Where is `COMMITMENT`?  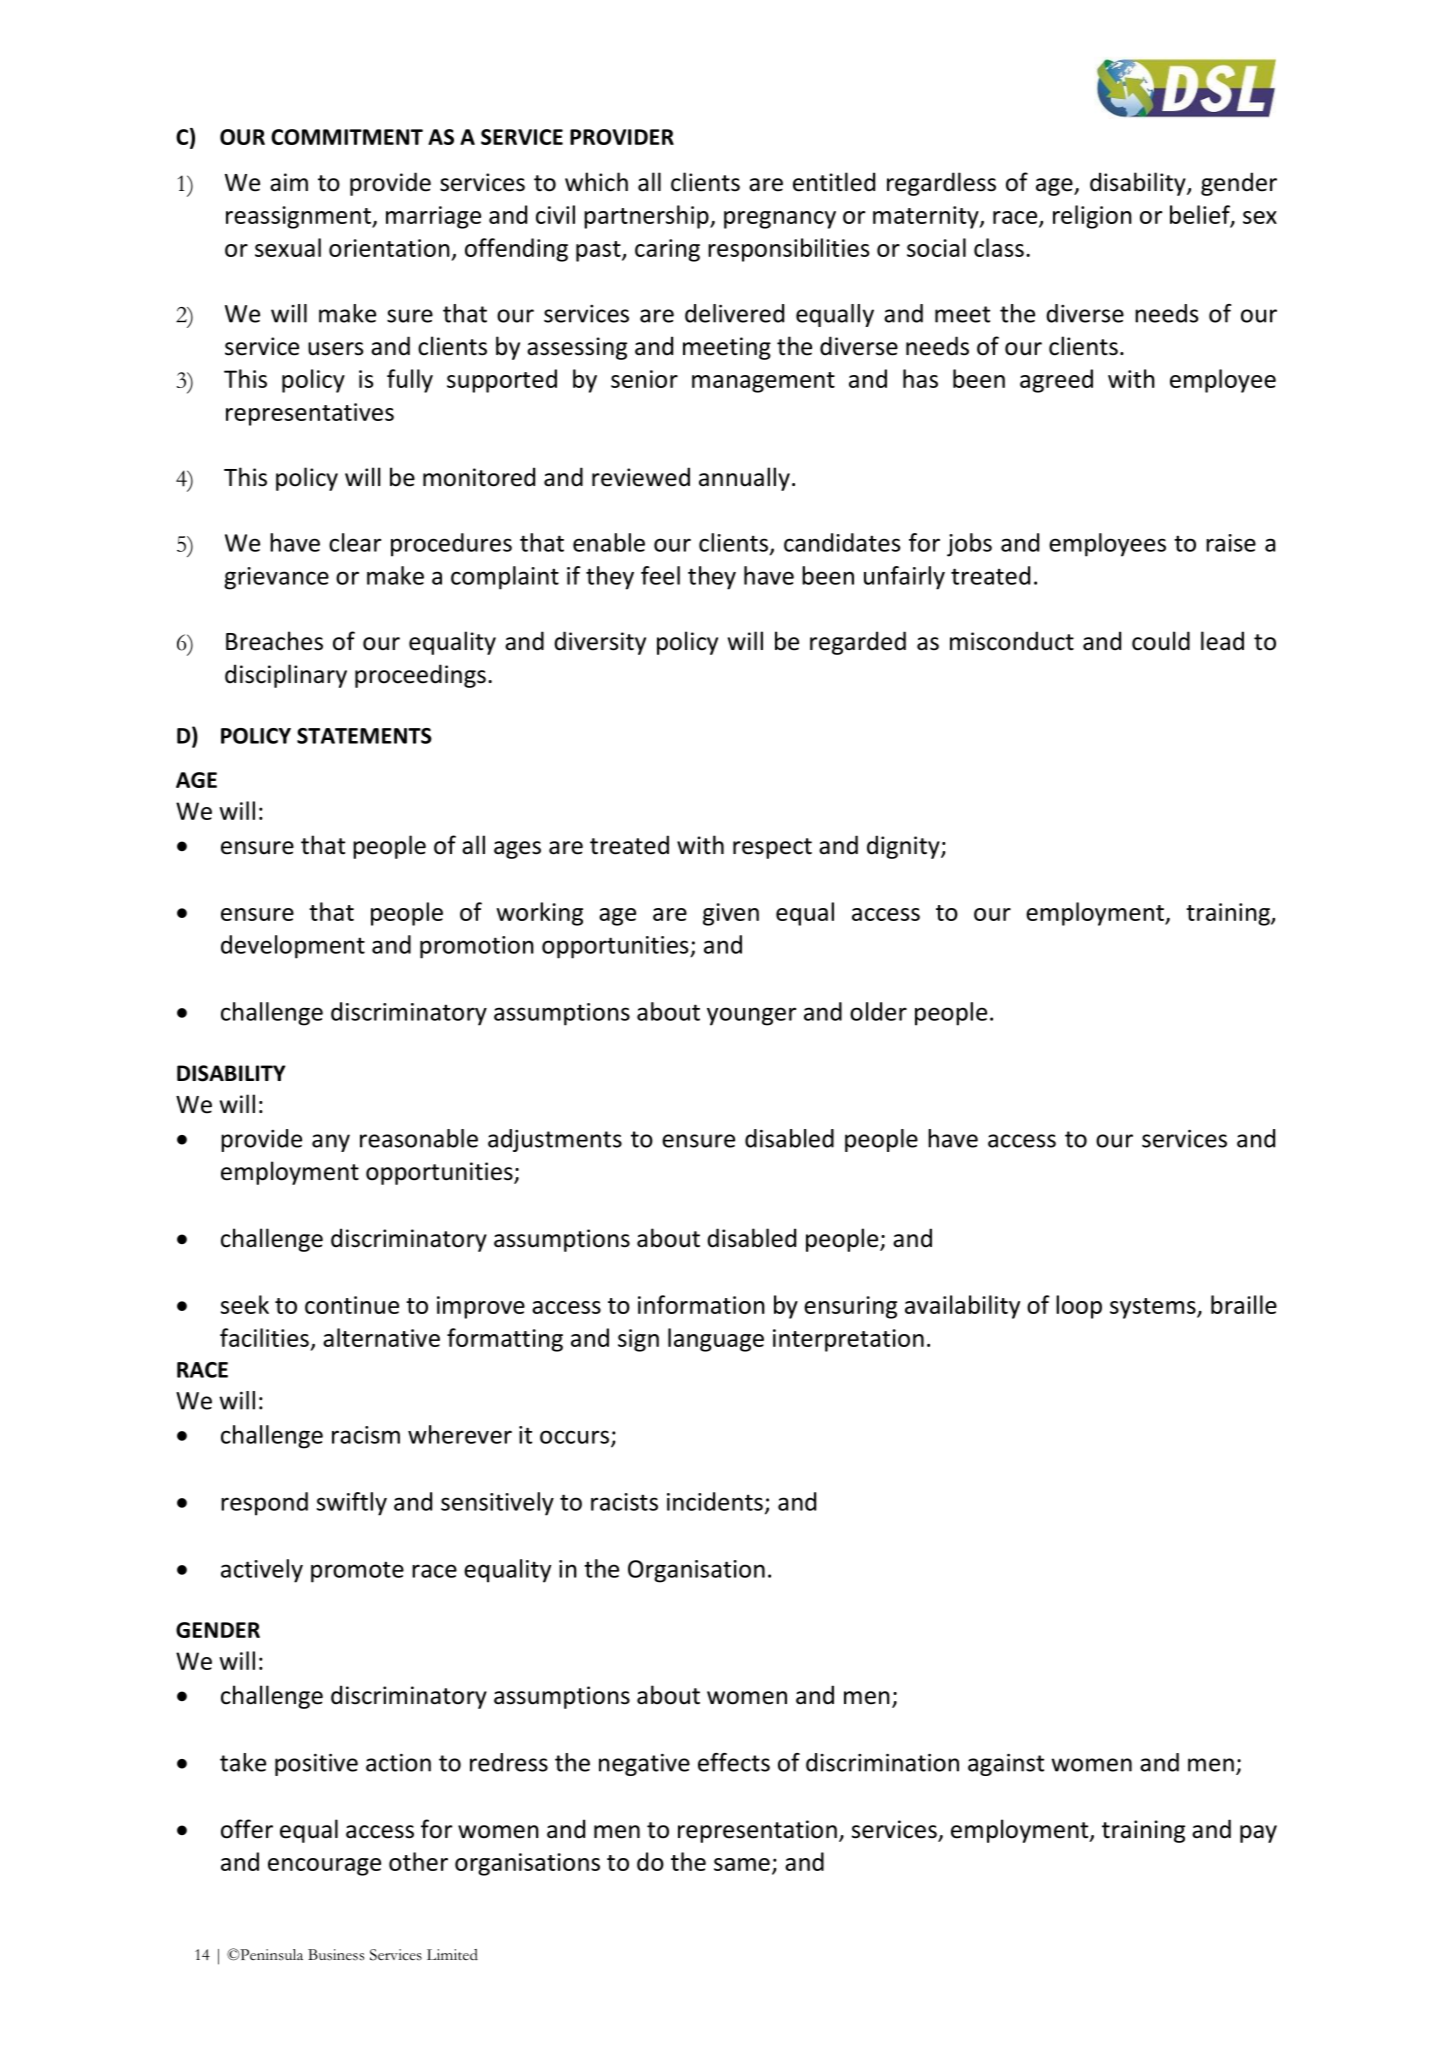 COMMITMENT is located at coordinates (347, 137).
